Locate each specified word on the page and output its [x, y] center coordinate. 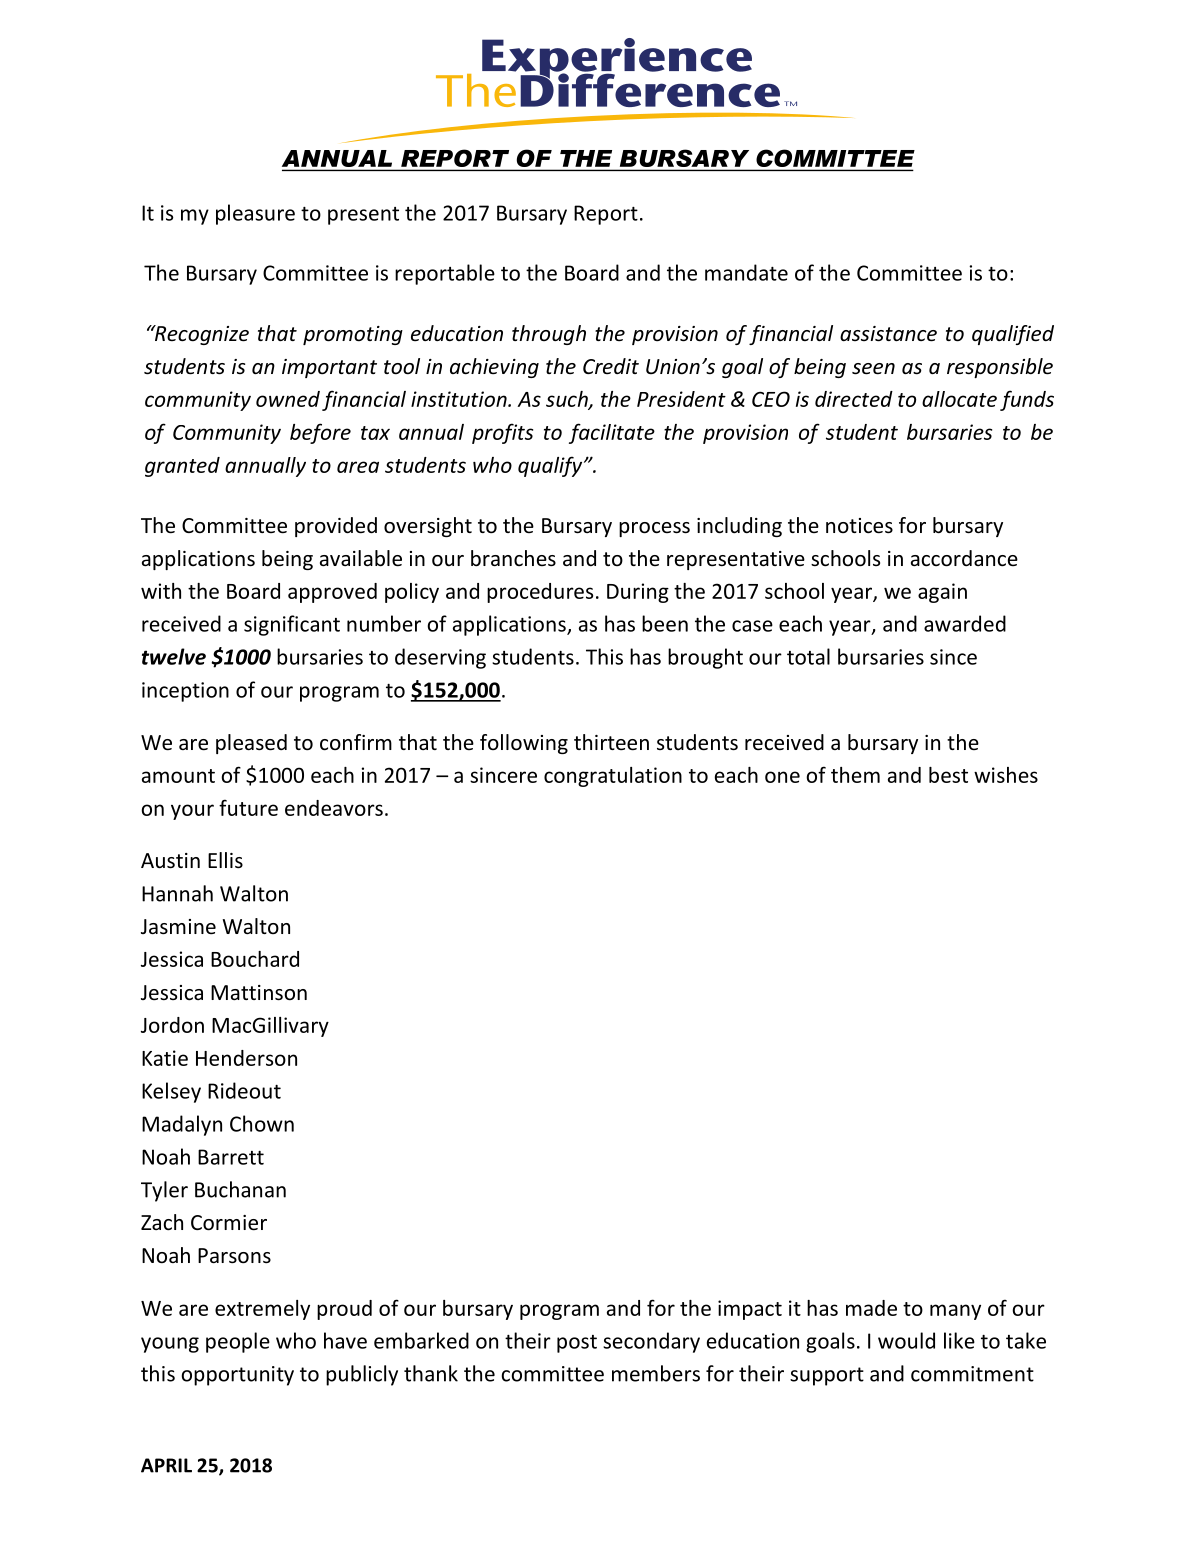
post [577, 1344]
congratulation [613, 777]
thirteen [611, 742]
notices [859, 526]
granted [182, 467]
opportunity [237, 1376]
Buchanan [240, 1189]
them [855, 775]
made [871, 1308]
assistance [888, 334]
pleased [251, 744]
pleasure [255, 214]
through [549, 335]
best [948, 775]
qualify [551, 466]
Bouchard [255, 959]
